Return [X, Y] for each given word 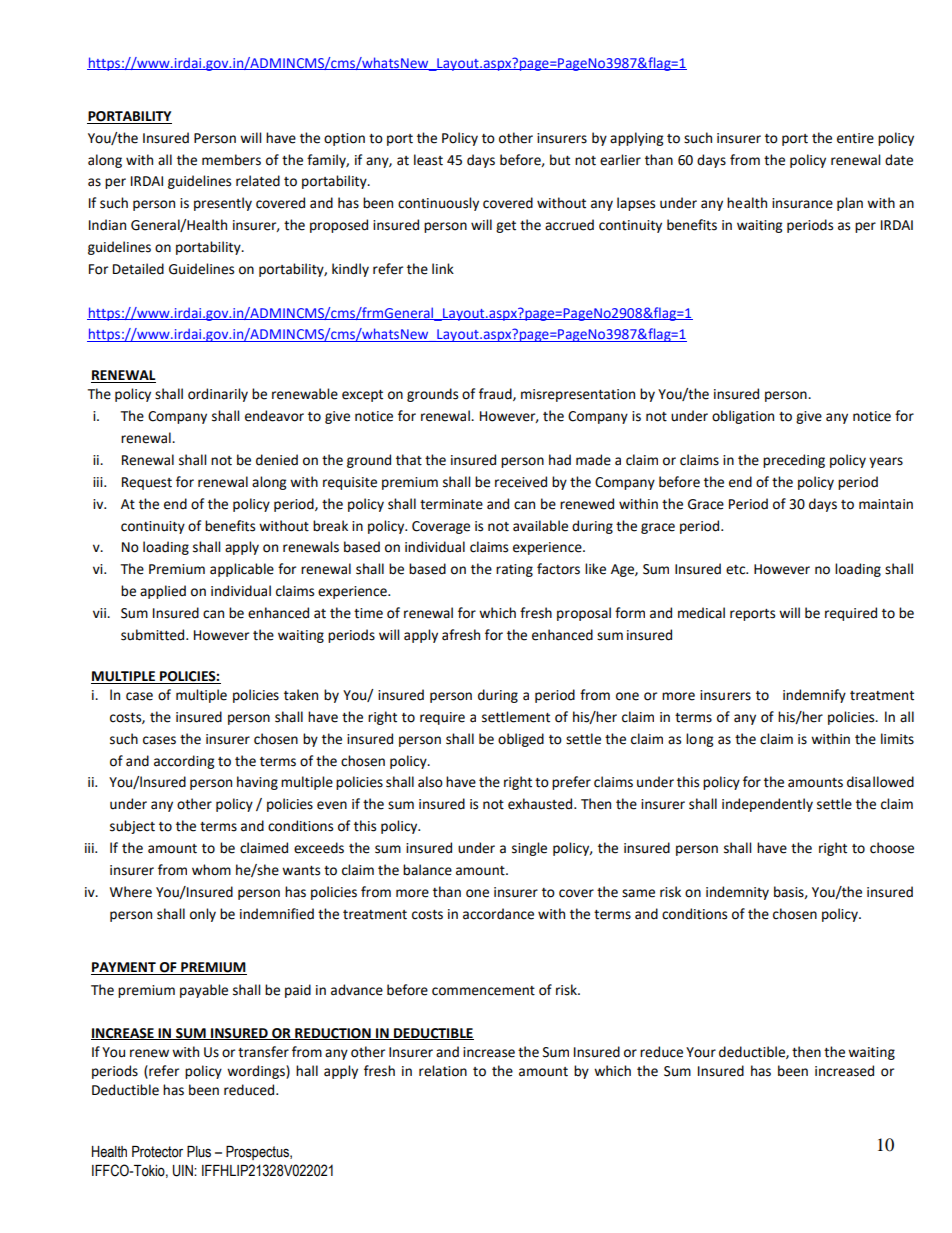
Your [701, 1052]
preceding [794, 461]
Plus [199, 1152]
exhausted [541, 804]
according [184, 762]
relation [443, 1071]
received [521, 482]
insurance [802, 203]
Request [147, 483]
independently [767, 805]
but [560, 160]
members [231, 160]
